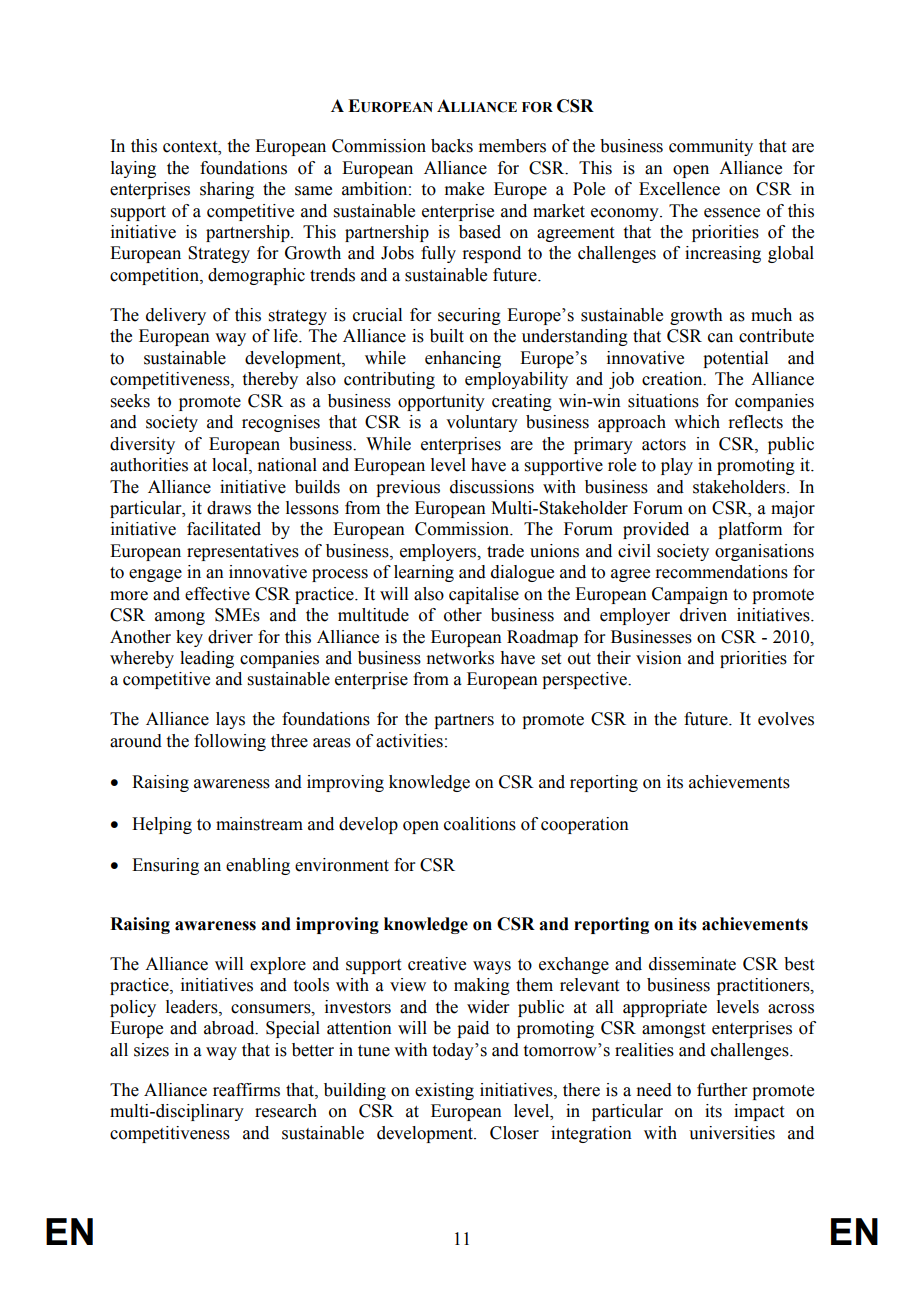 The image size is (924, 1308). I want to click on sharing, so click(227, 190).
